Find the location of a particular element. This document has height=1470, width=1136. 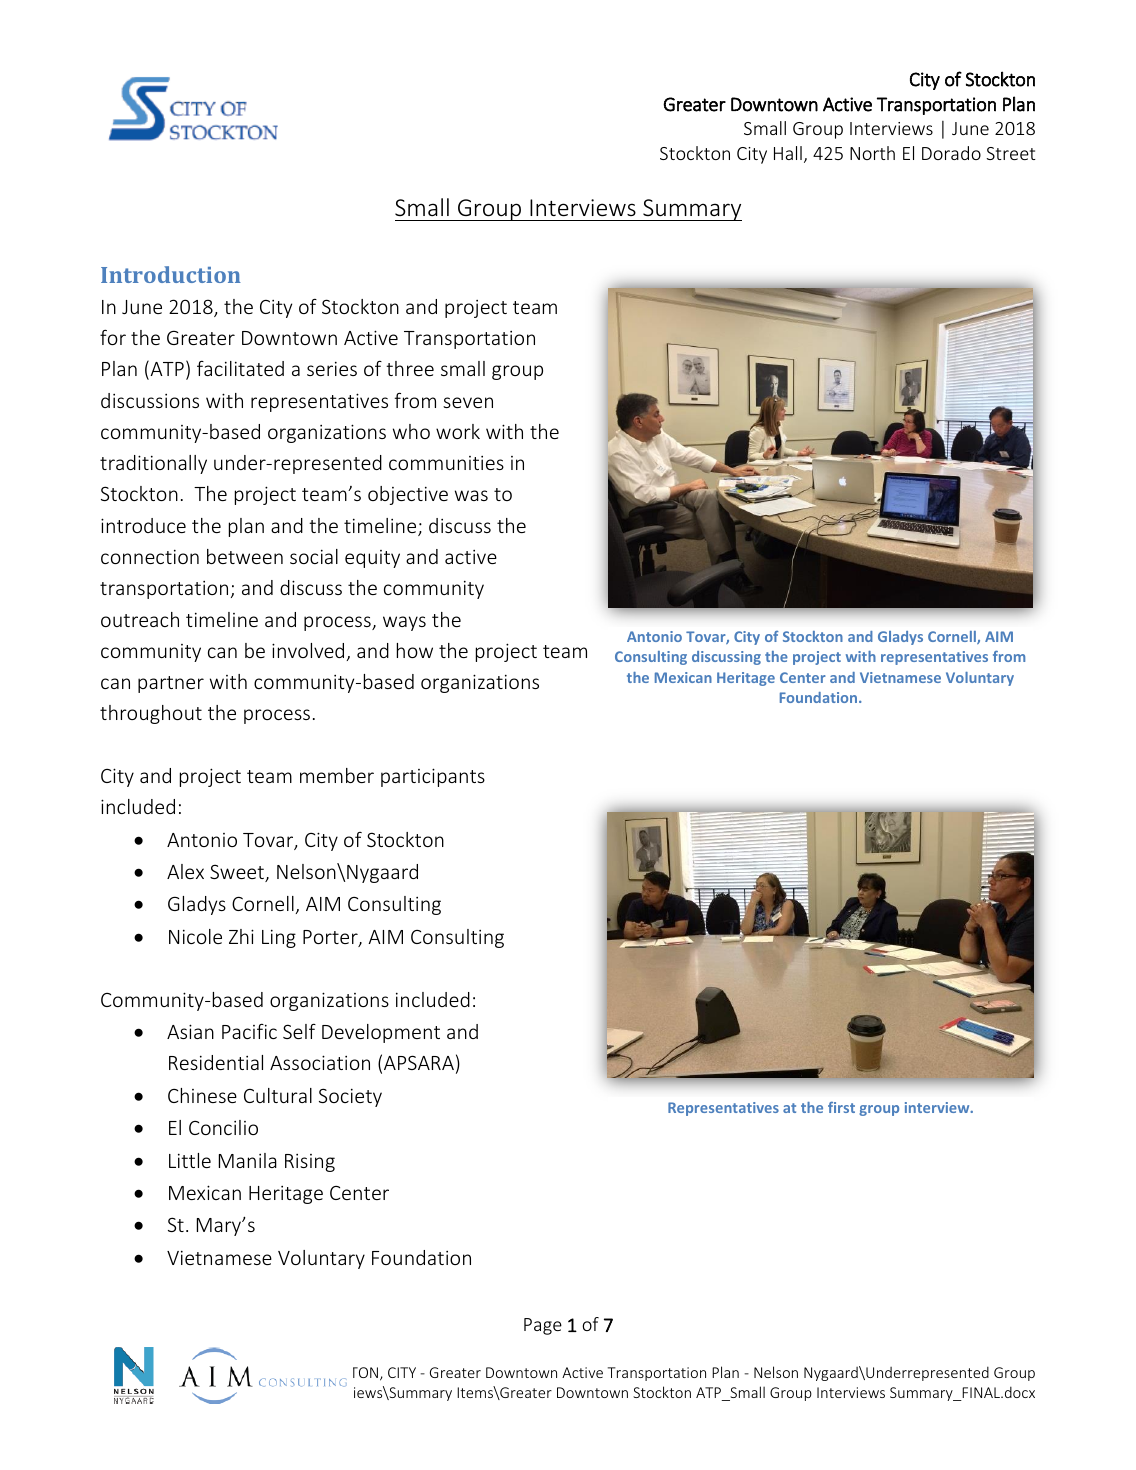

was is located at coordinates (471, 495).
